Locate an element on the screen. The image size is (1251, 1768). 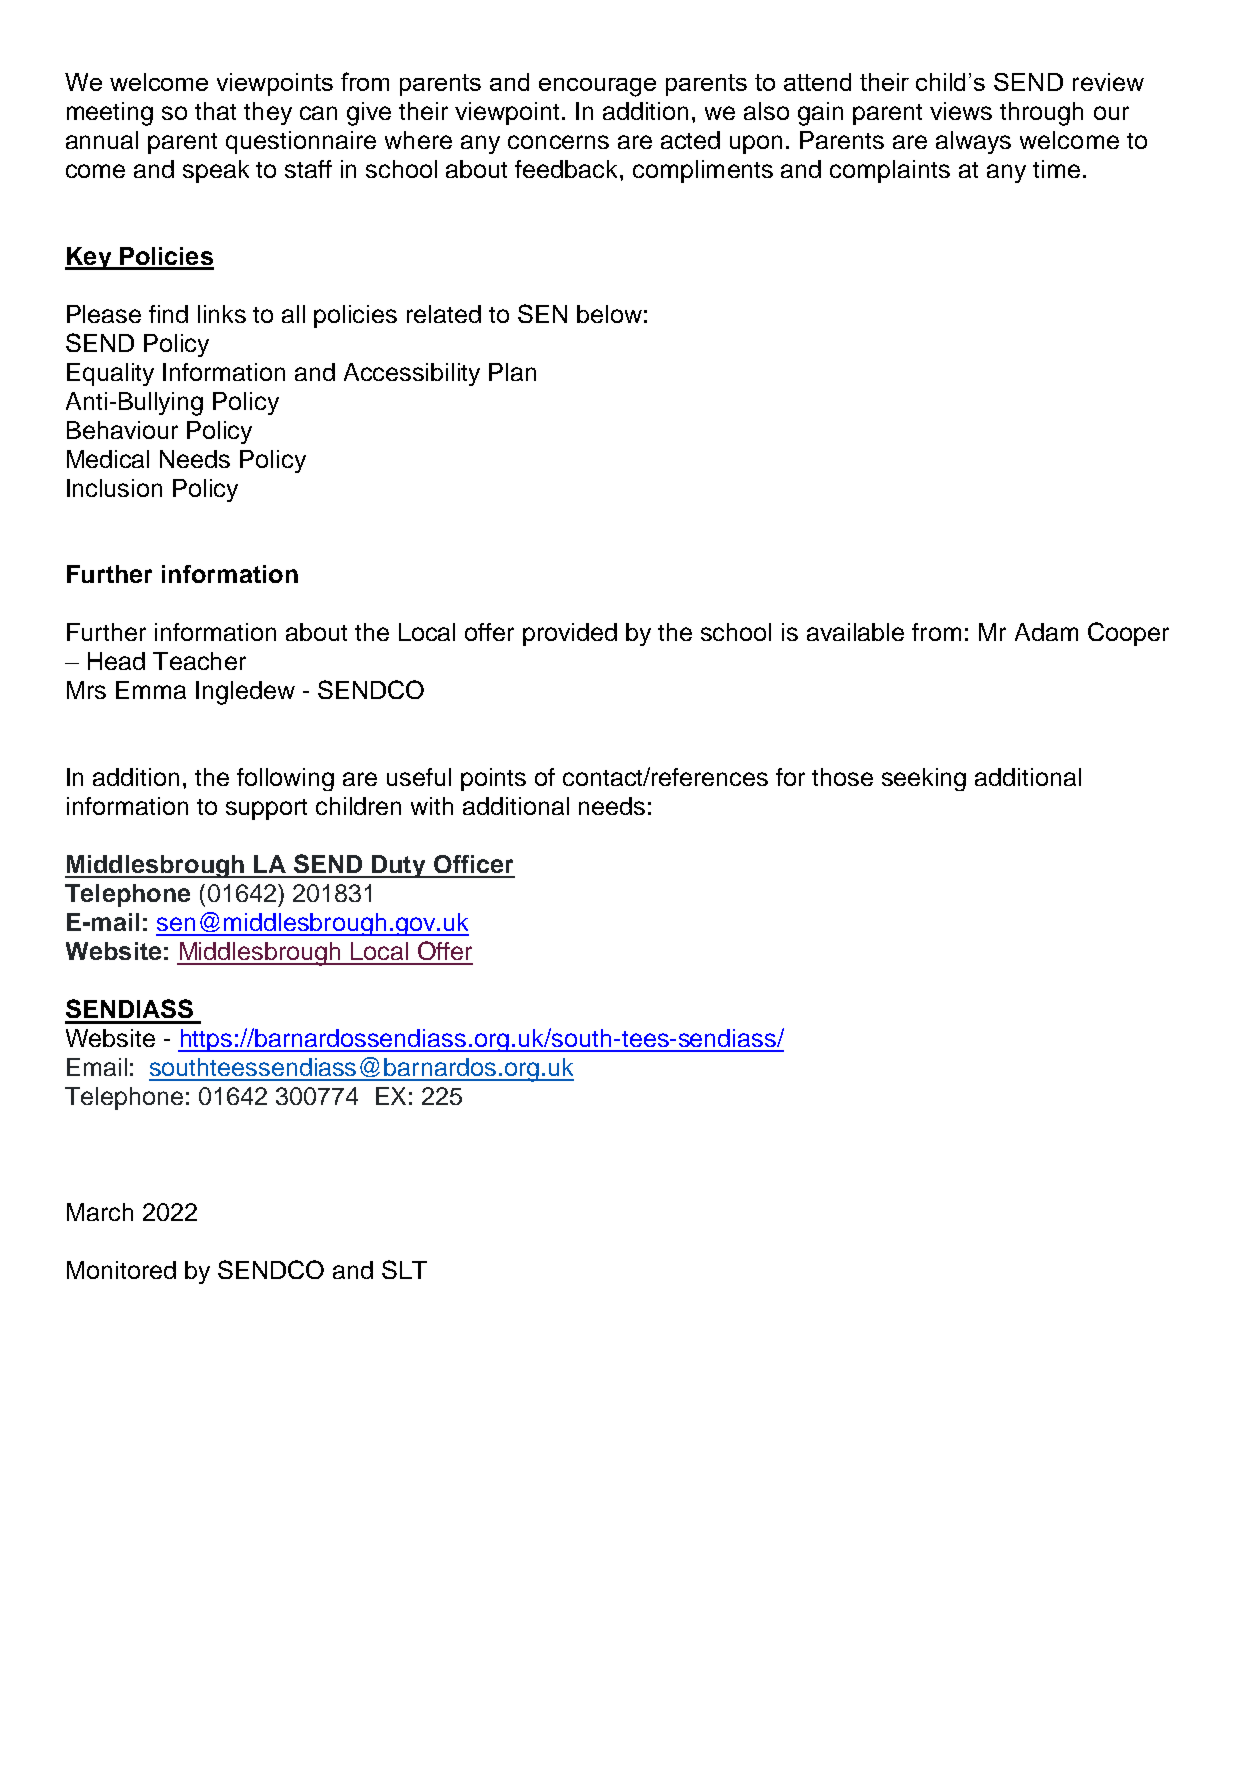
that is located at coordinates (215, 111).
